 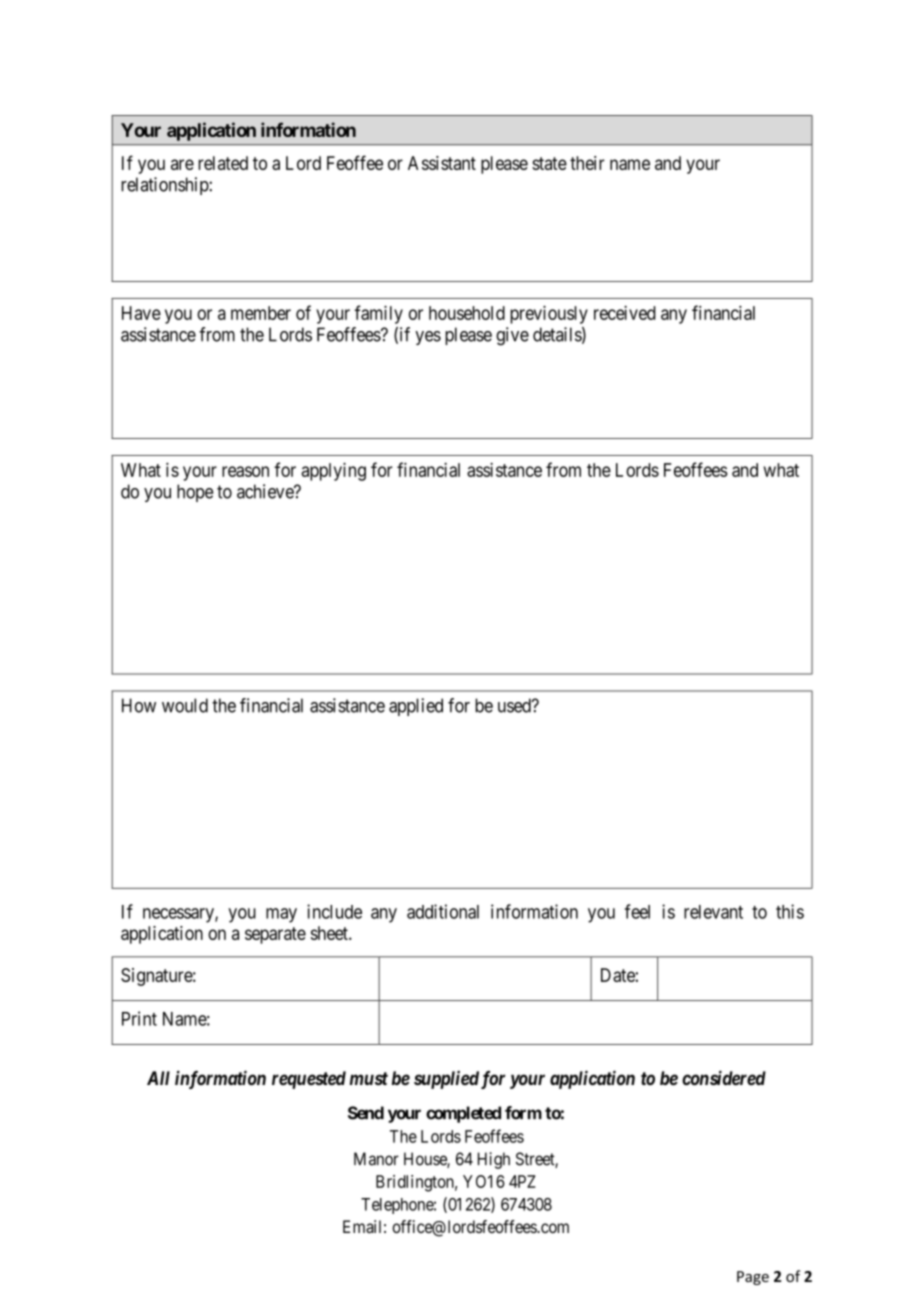 I want to click on related, so click(x=223, y=163).
